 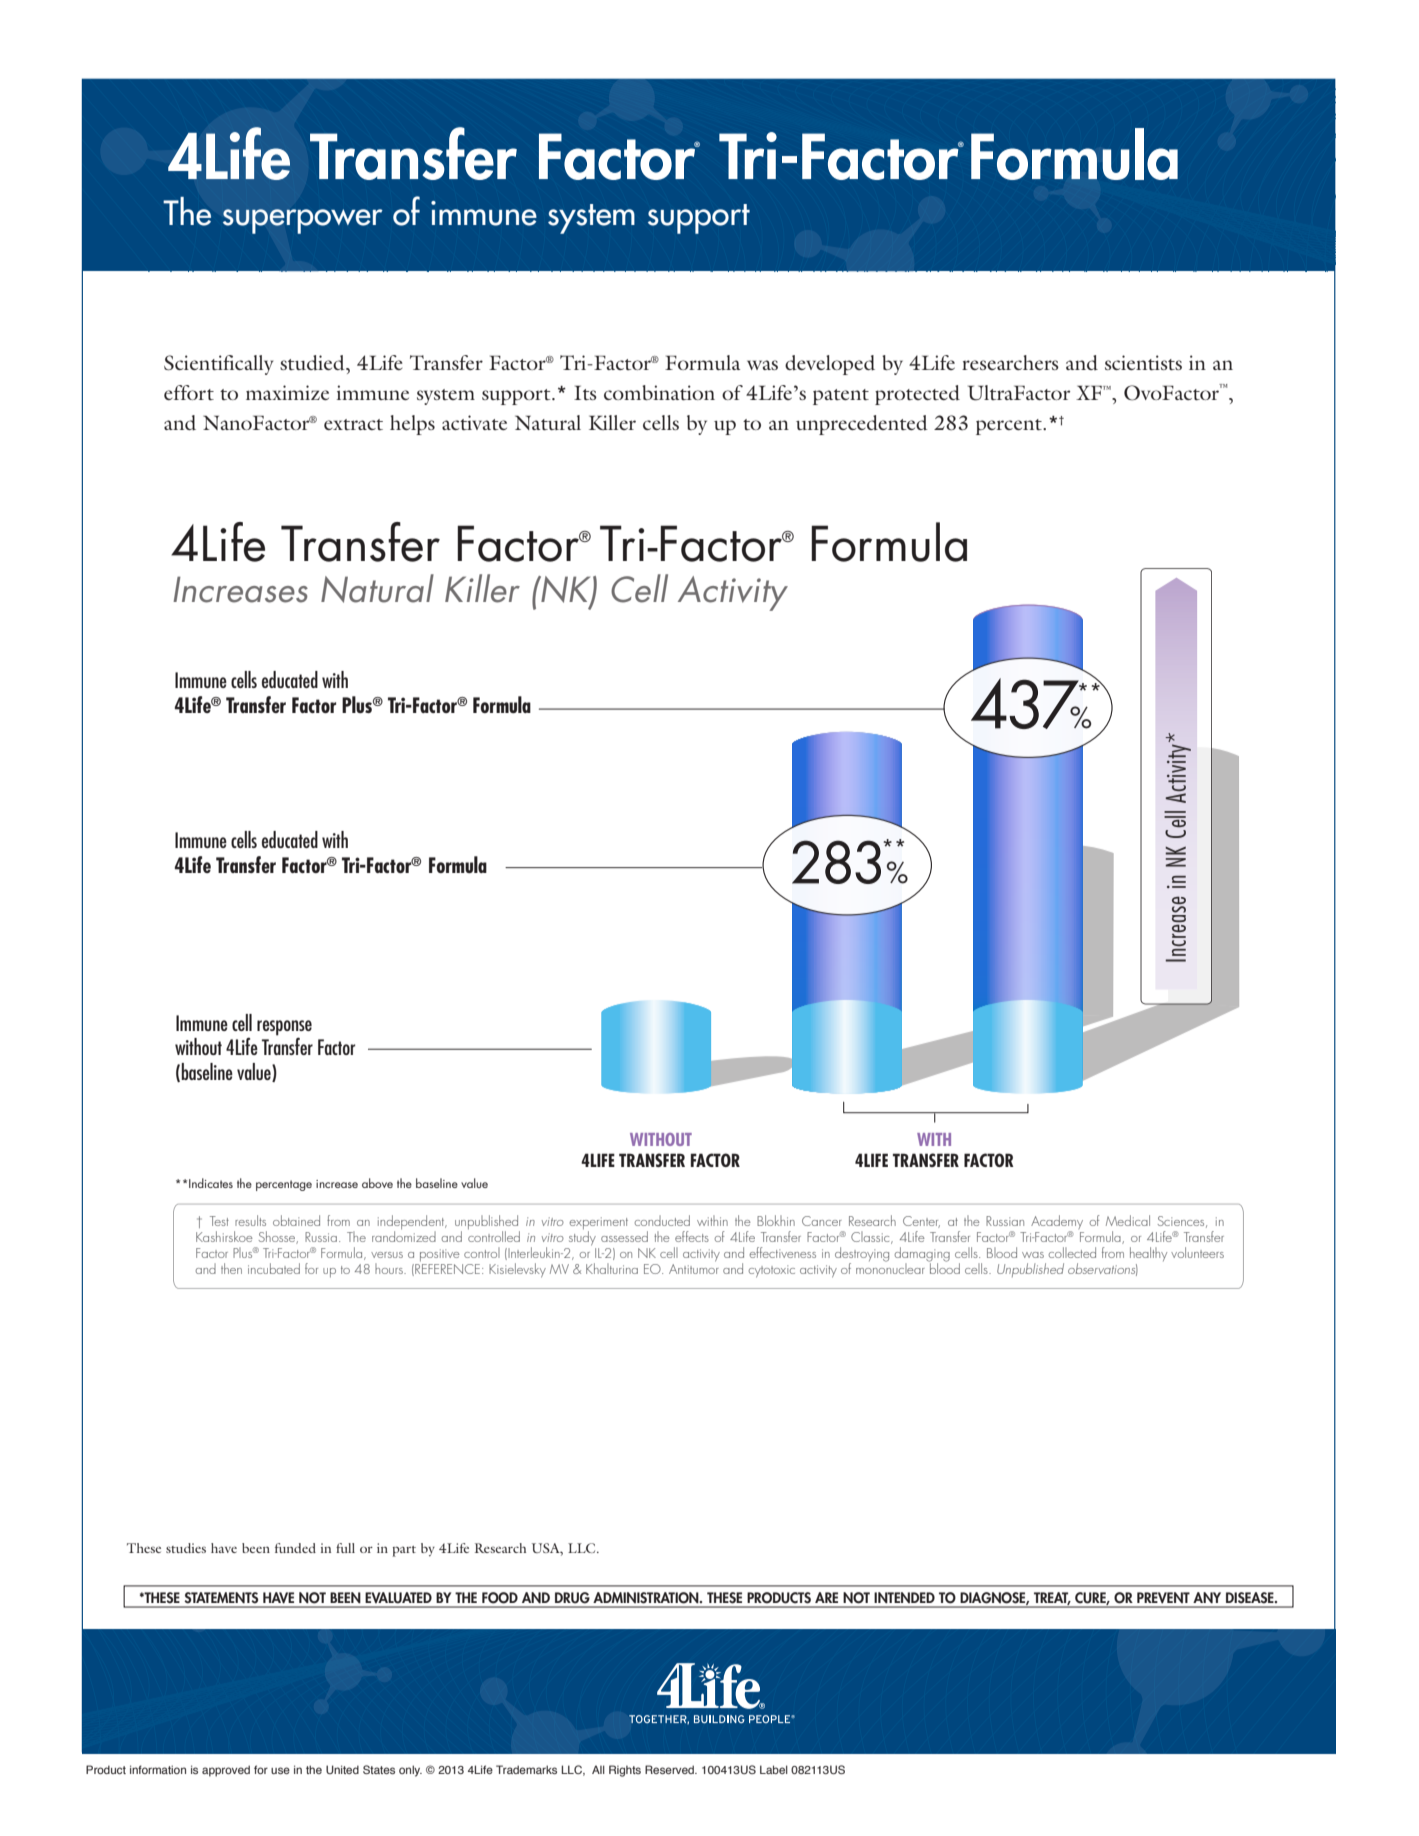 What do you see at coordinates (353, 424) in the screenshot?
I see `extract` at bounding box center [353, 424].
